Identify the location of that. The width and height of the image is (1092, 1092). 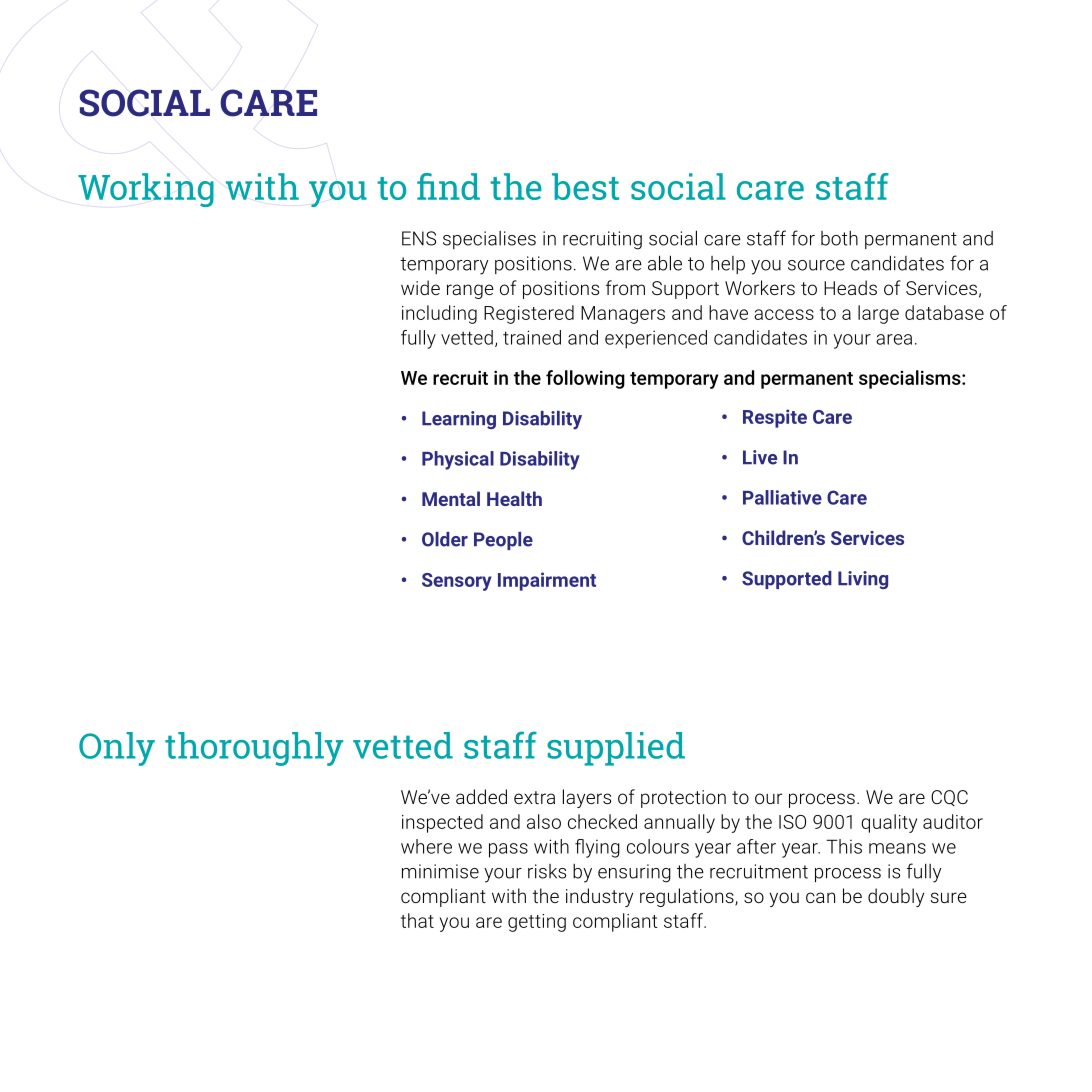
(417, 920).
